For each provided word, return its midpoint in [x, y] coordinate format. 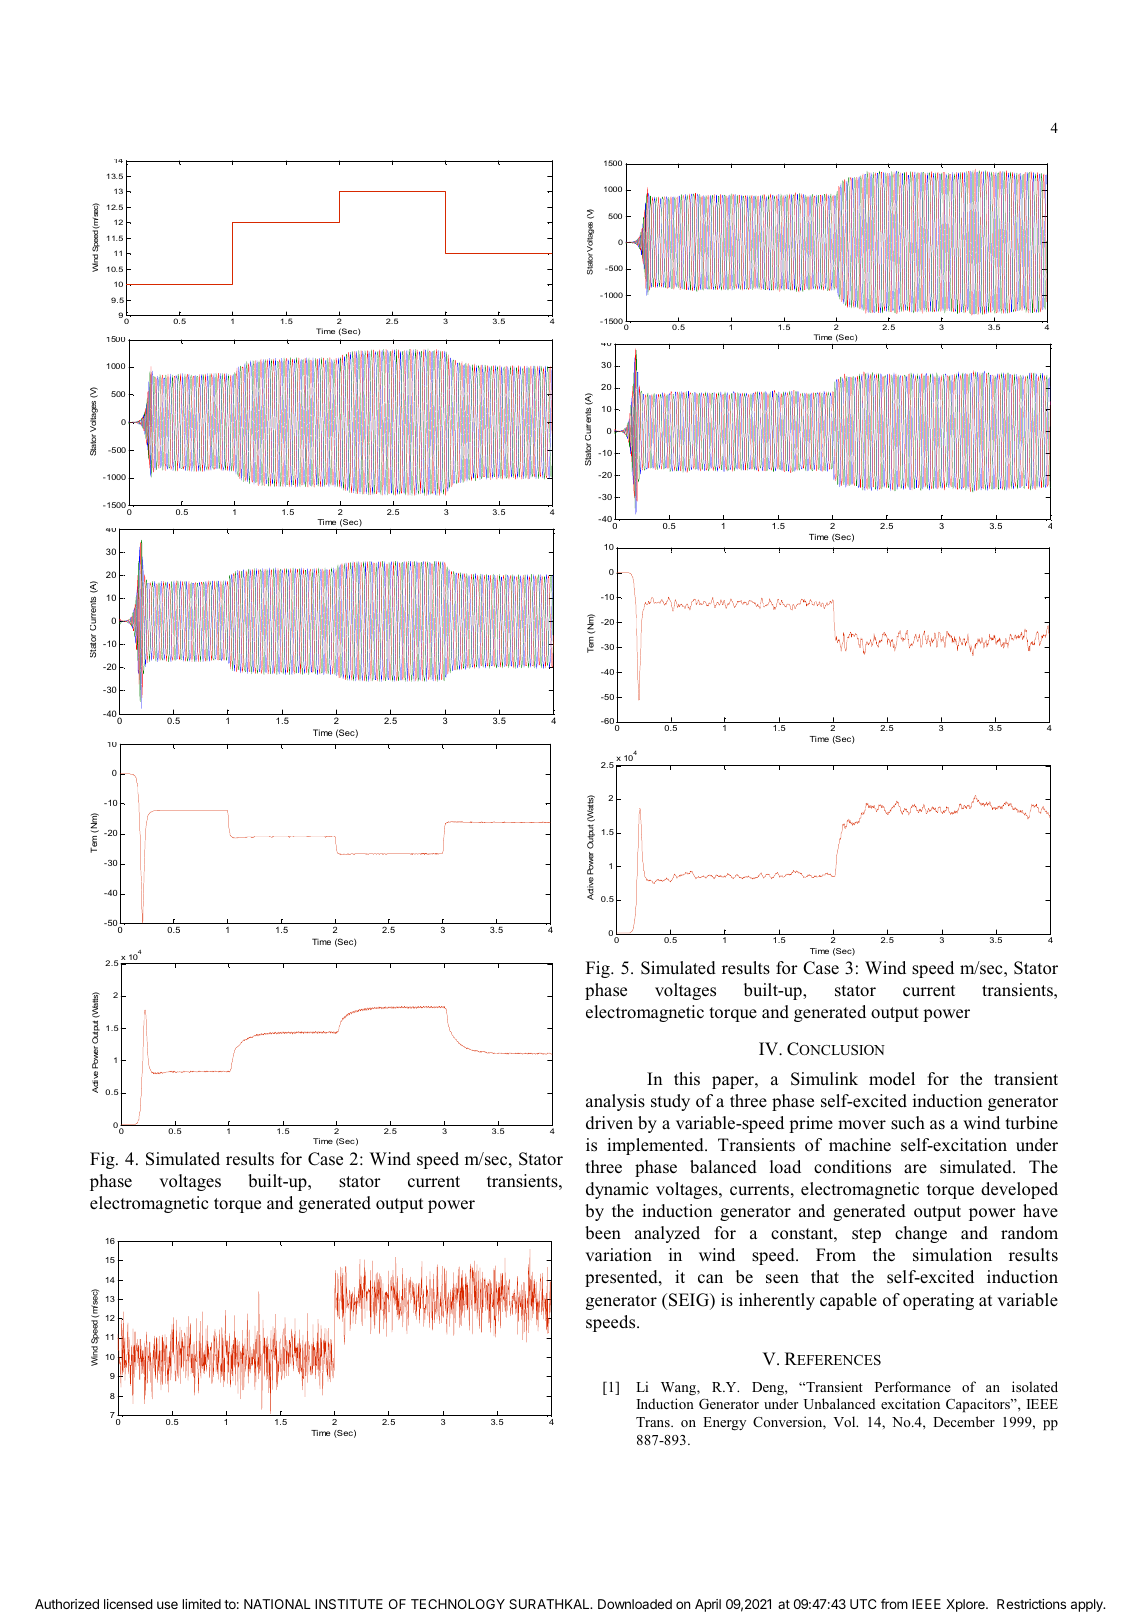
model [892, 1079]
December [964, 1421]
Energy [724, 1424]
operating [938, 1301]
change [921, 1234]
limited [201, 1604]
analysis [615, 1102]
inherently [777, 1301]
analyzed [667, 1234]
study [670, 1102]
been [603, 1233]
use [167, 1605]
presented [622, 1278]
